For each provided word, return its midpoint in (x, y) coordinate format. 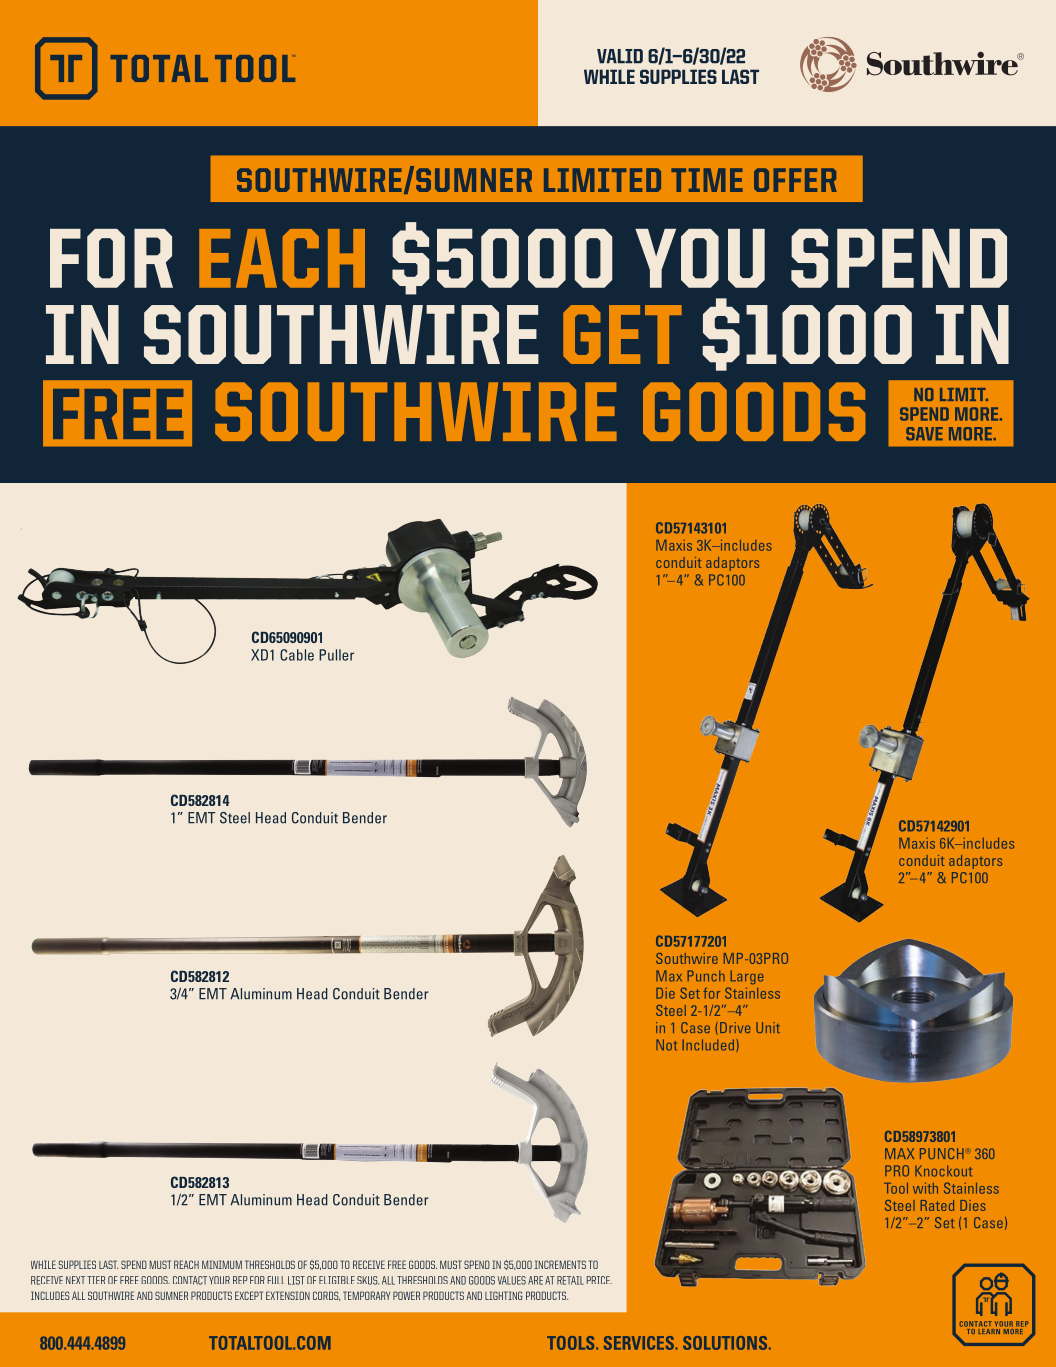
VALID (620, 56)
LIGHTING (503, 1295)
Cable (297, 655)
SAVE (924, 433)
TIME (707, 180)
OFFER (795, 180)
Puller (336, 655)
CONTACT (190, 1280)
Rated (937, 1205)
